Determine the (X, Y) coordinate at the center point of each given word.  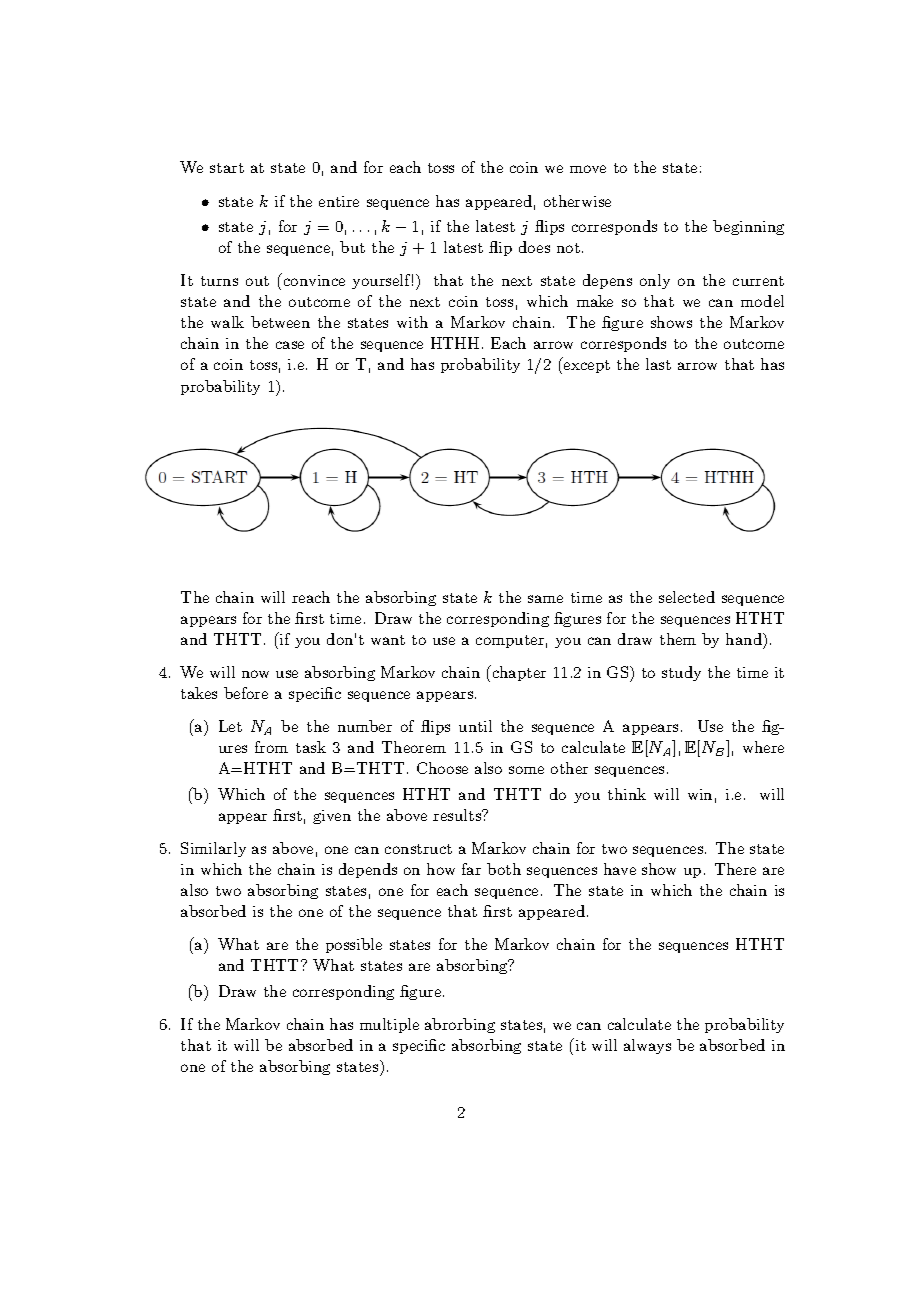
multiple (389, 1025)
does (534, 247)
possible (354, 945)
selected (687, 597)
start (227, 168)
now (255, 674)
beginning (748, 227)
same (545, 599)
